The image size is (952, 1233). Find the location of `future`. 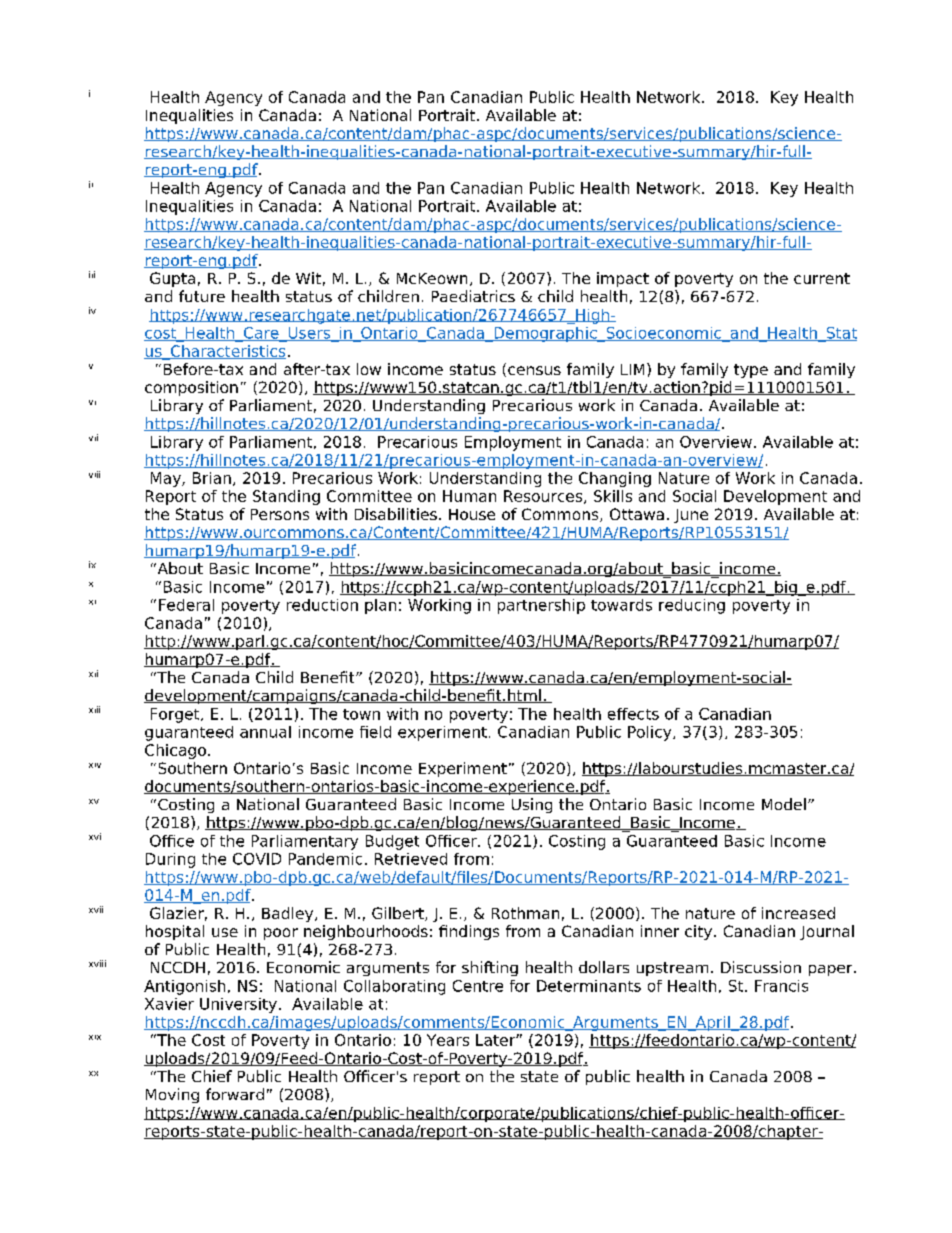

future is located at coordinates (202, 296).
